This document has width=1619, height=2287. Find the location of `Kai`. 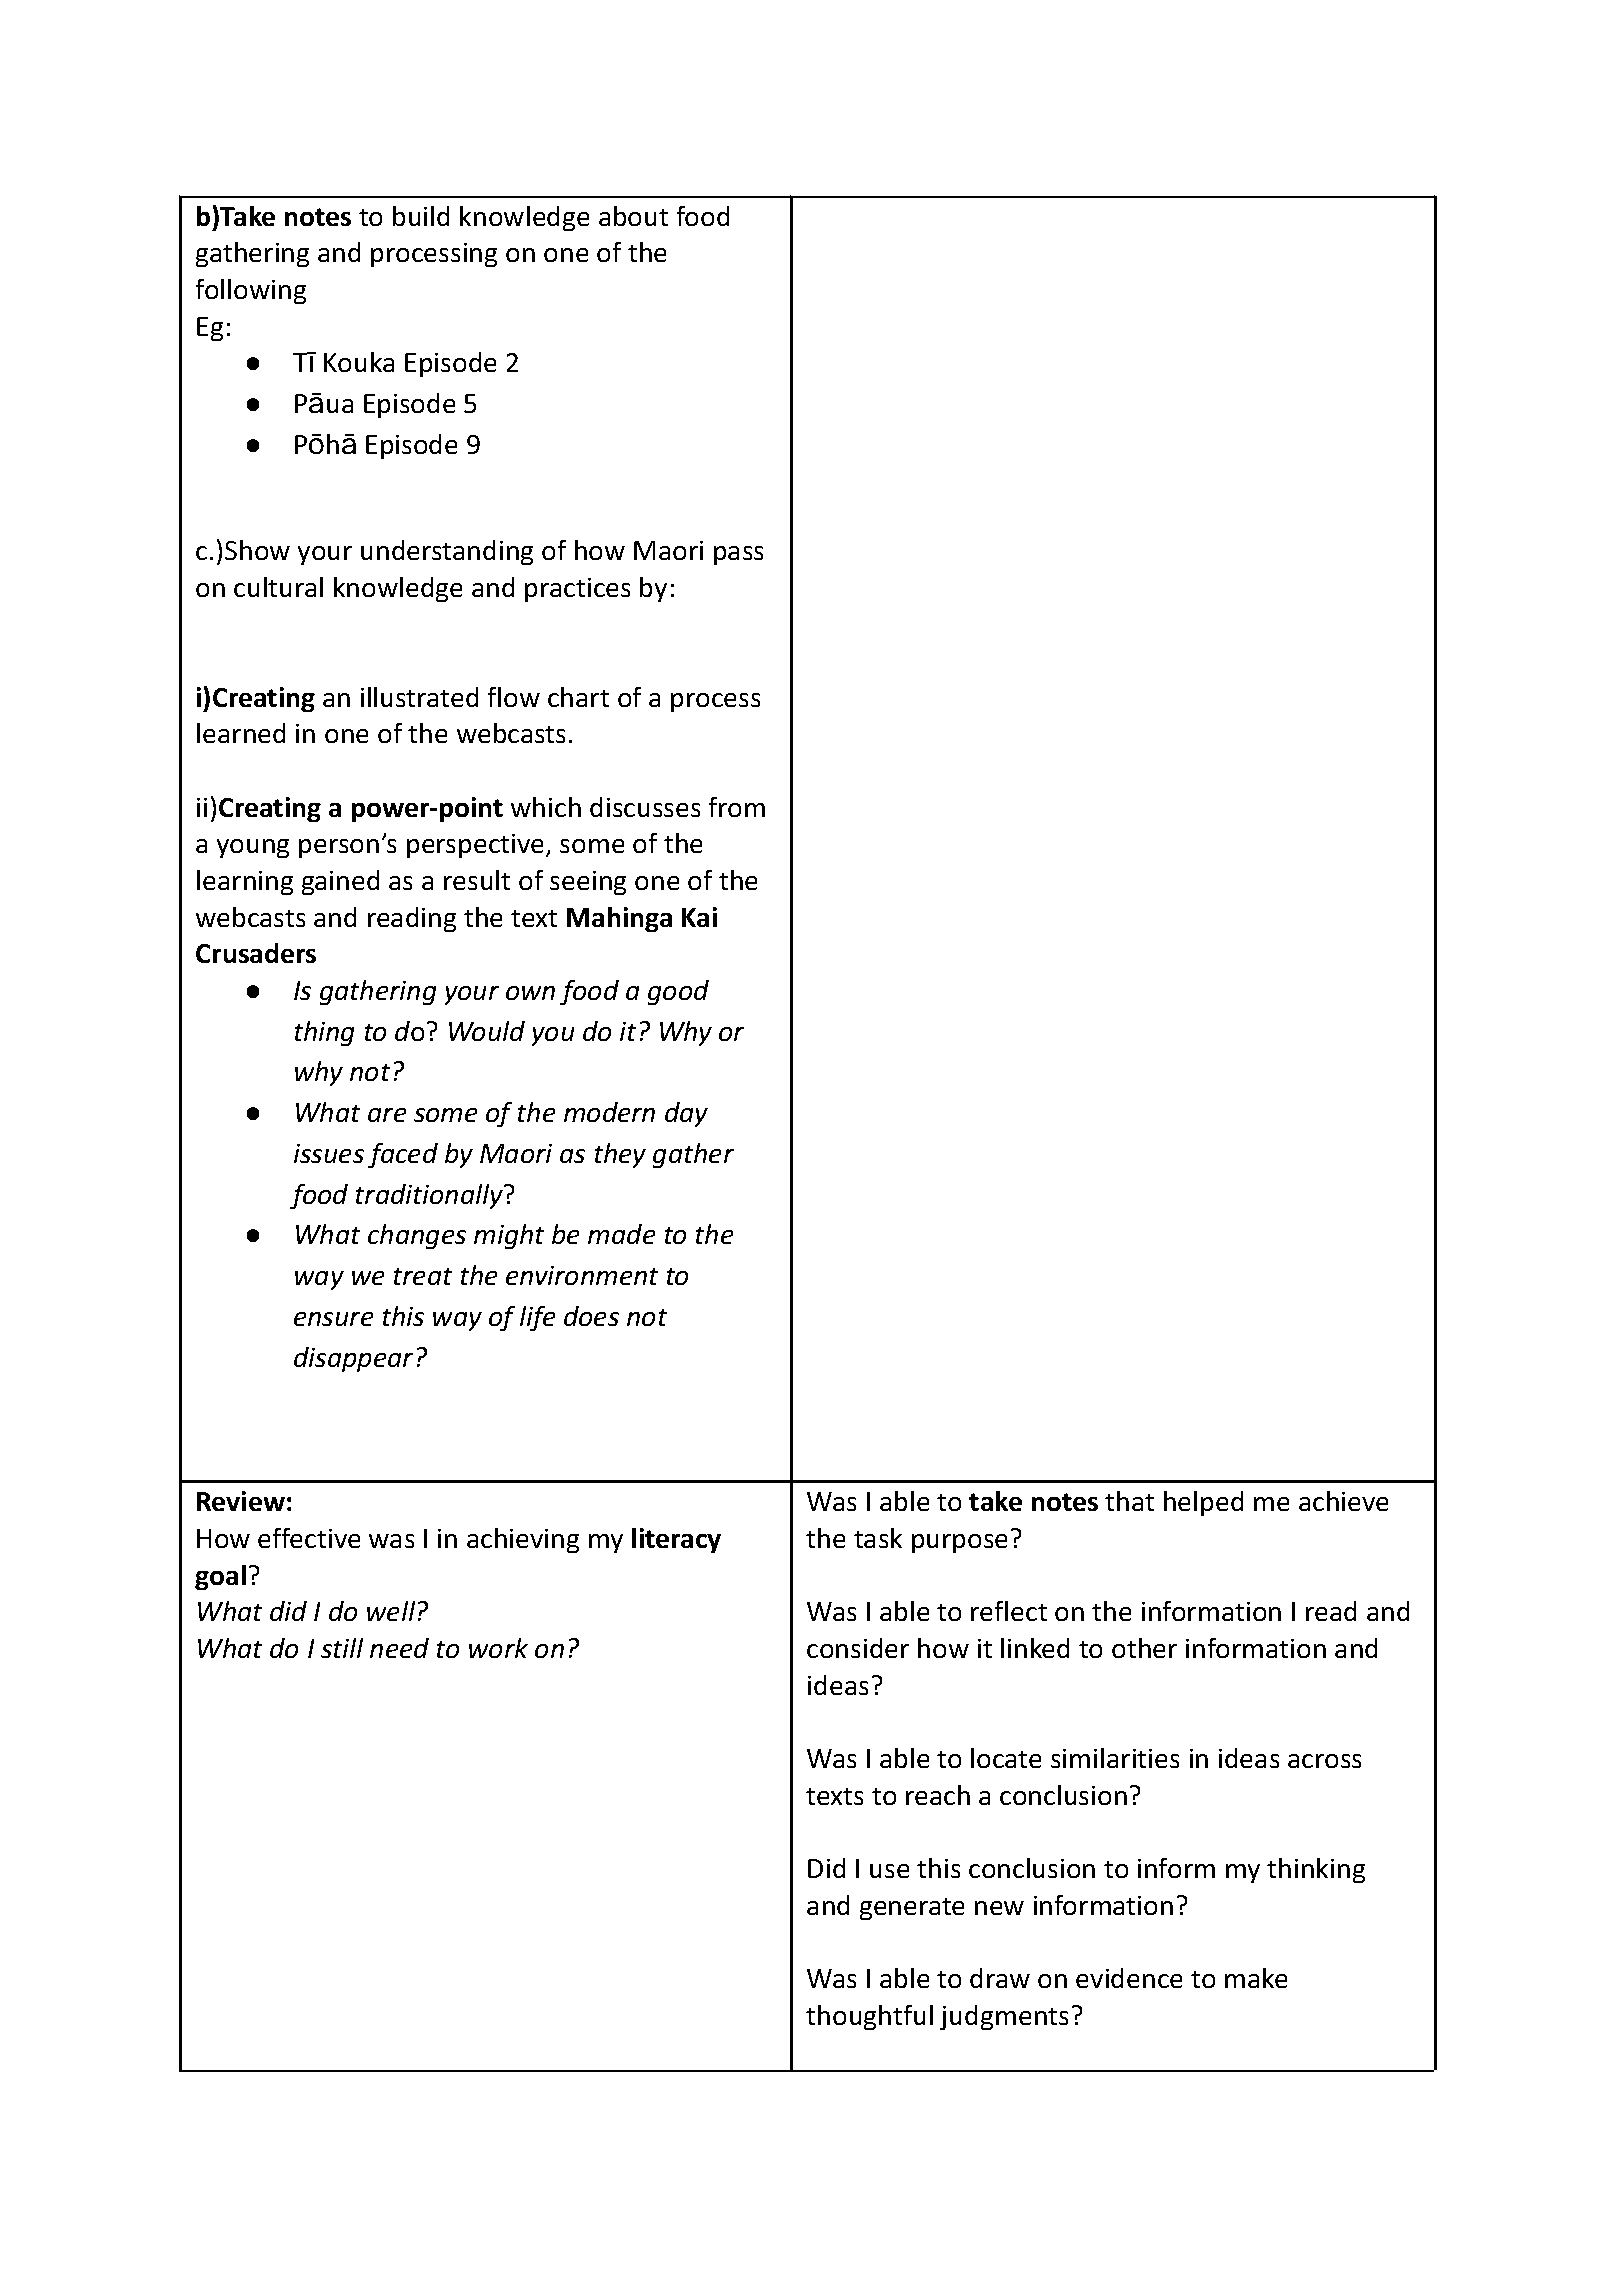

Kai is located at coordinates (699, 917).
